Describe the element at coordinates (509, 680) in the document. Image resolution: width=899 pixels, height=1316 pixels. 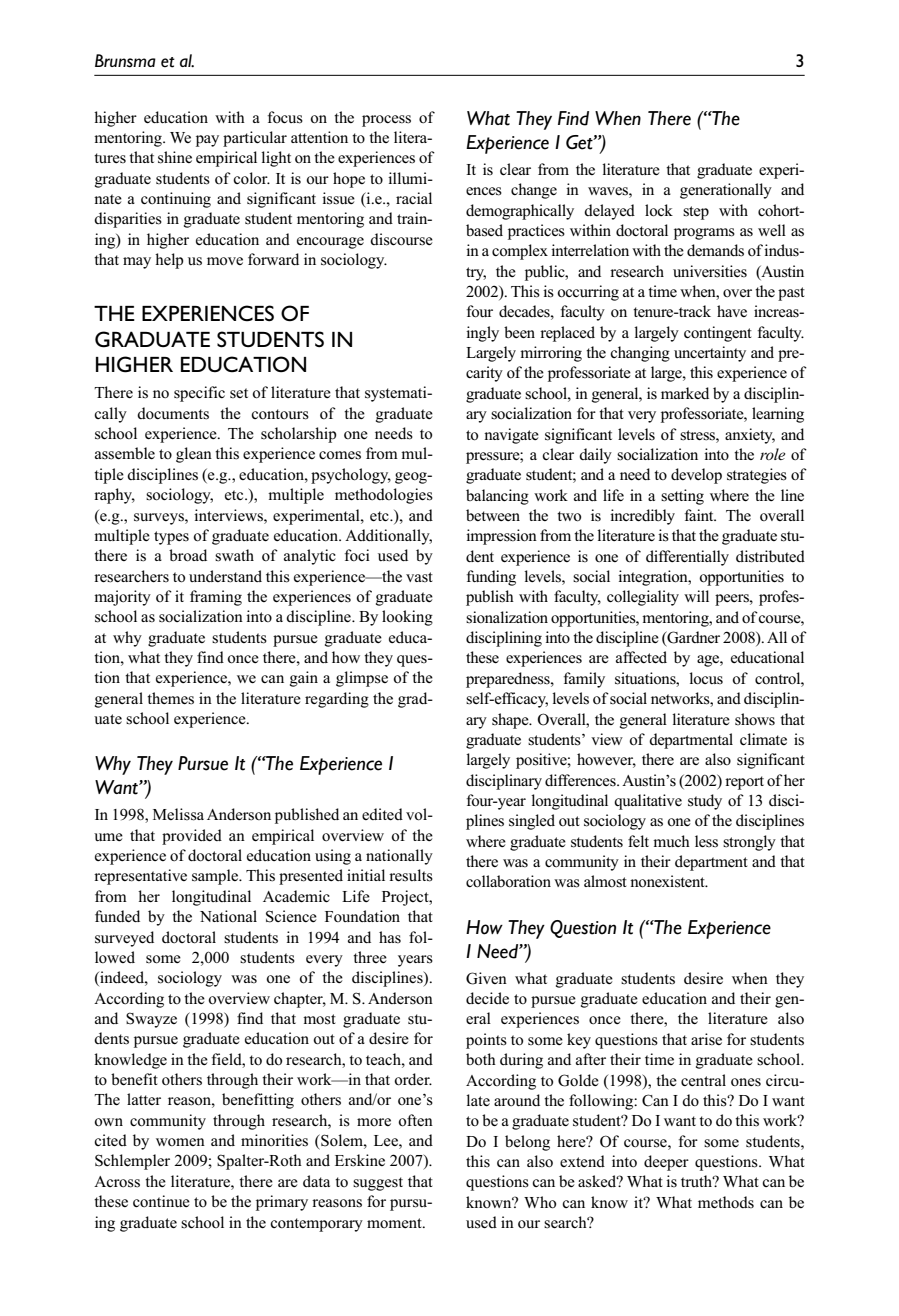
I see `preparedness` at that location.
